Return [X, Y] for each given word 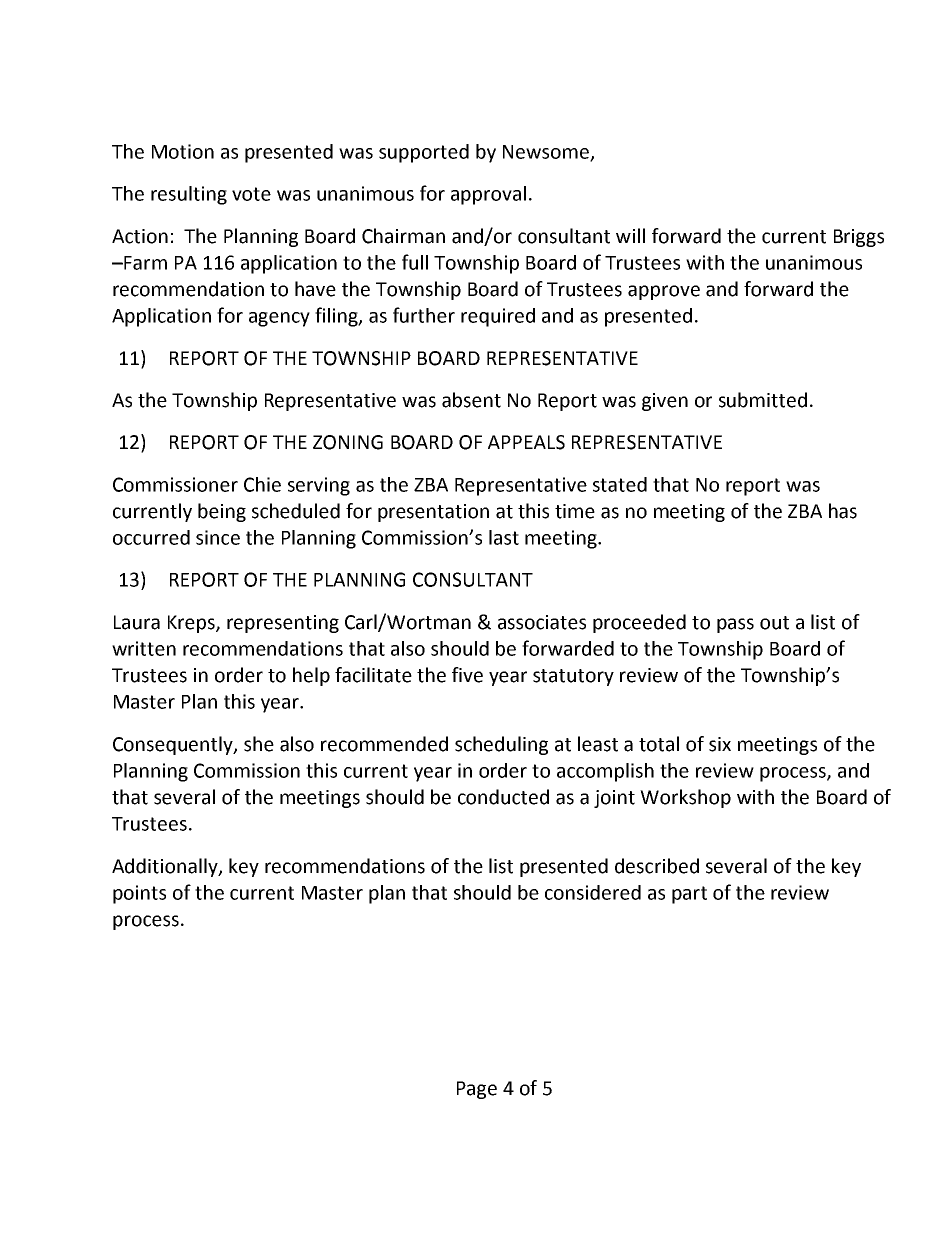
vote [251, 194]
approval [488, 195]
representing [283, 624]
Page [477, 1090]
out [774, 623]
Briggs [859, 238]
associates [542, 622]
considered [593, 892]
